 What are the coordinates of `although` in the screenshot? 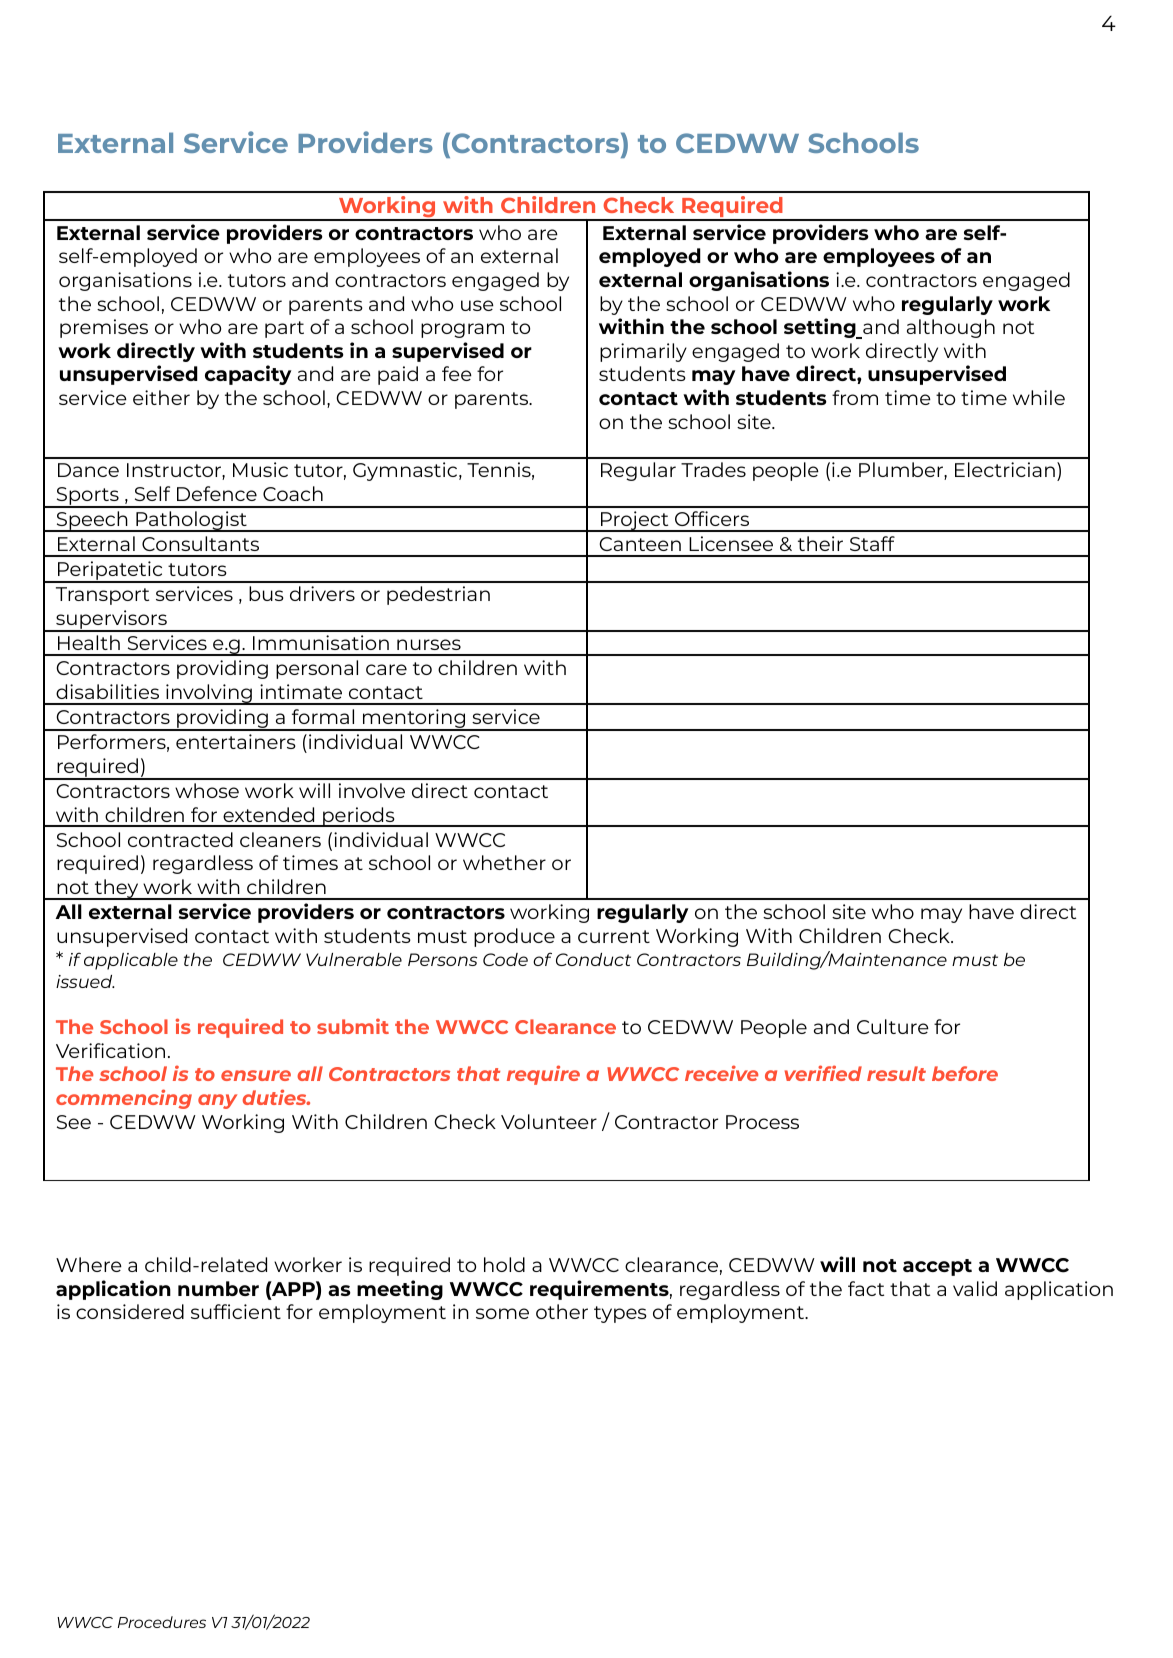 It's located at (951, 328).
